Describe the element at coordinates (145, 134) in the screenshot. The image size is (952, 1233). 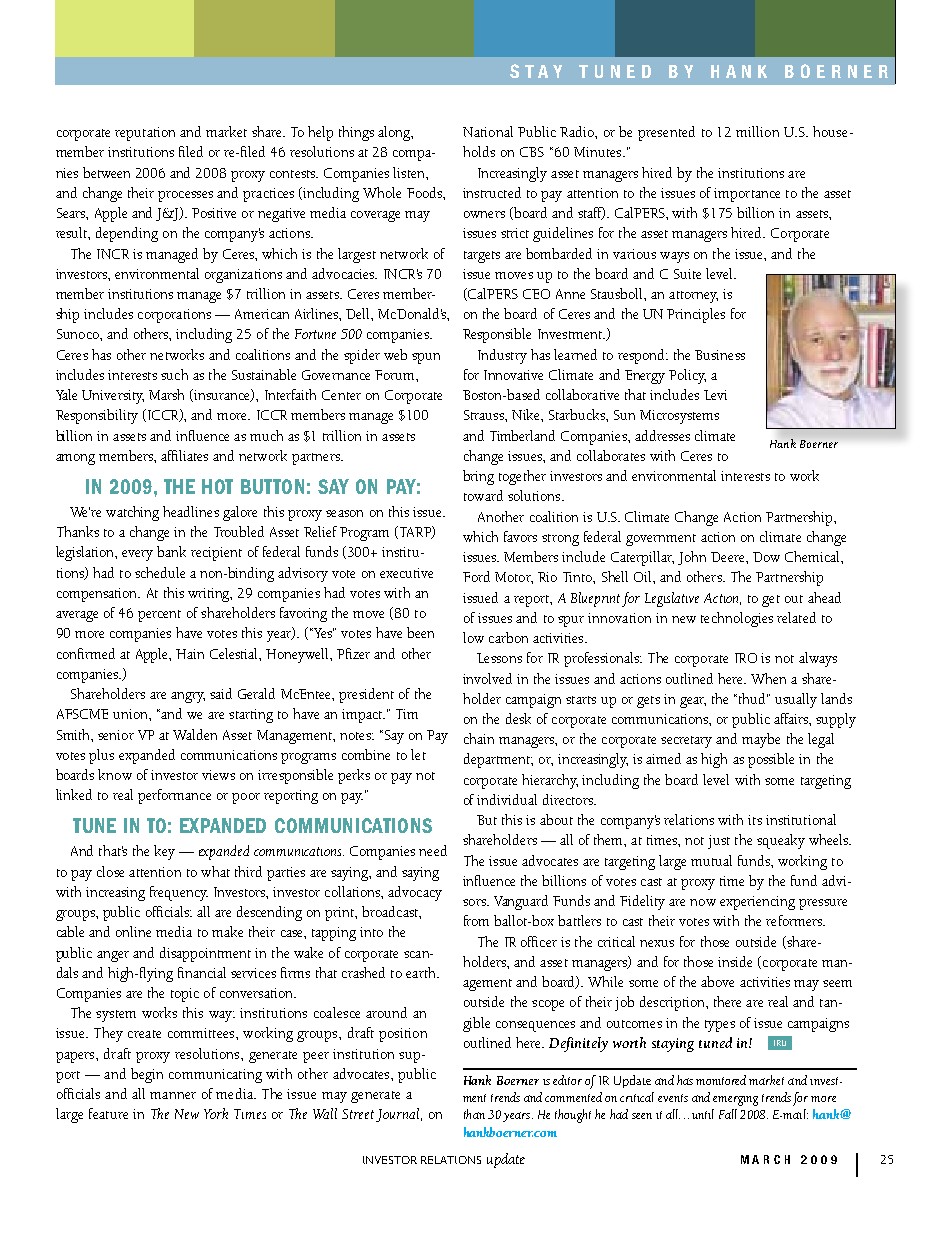
I see `reputation` at that location.
